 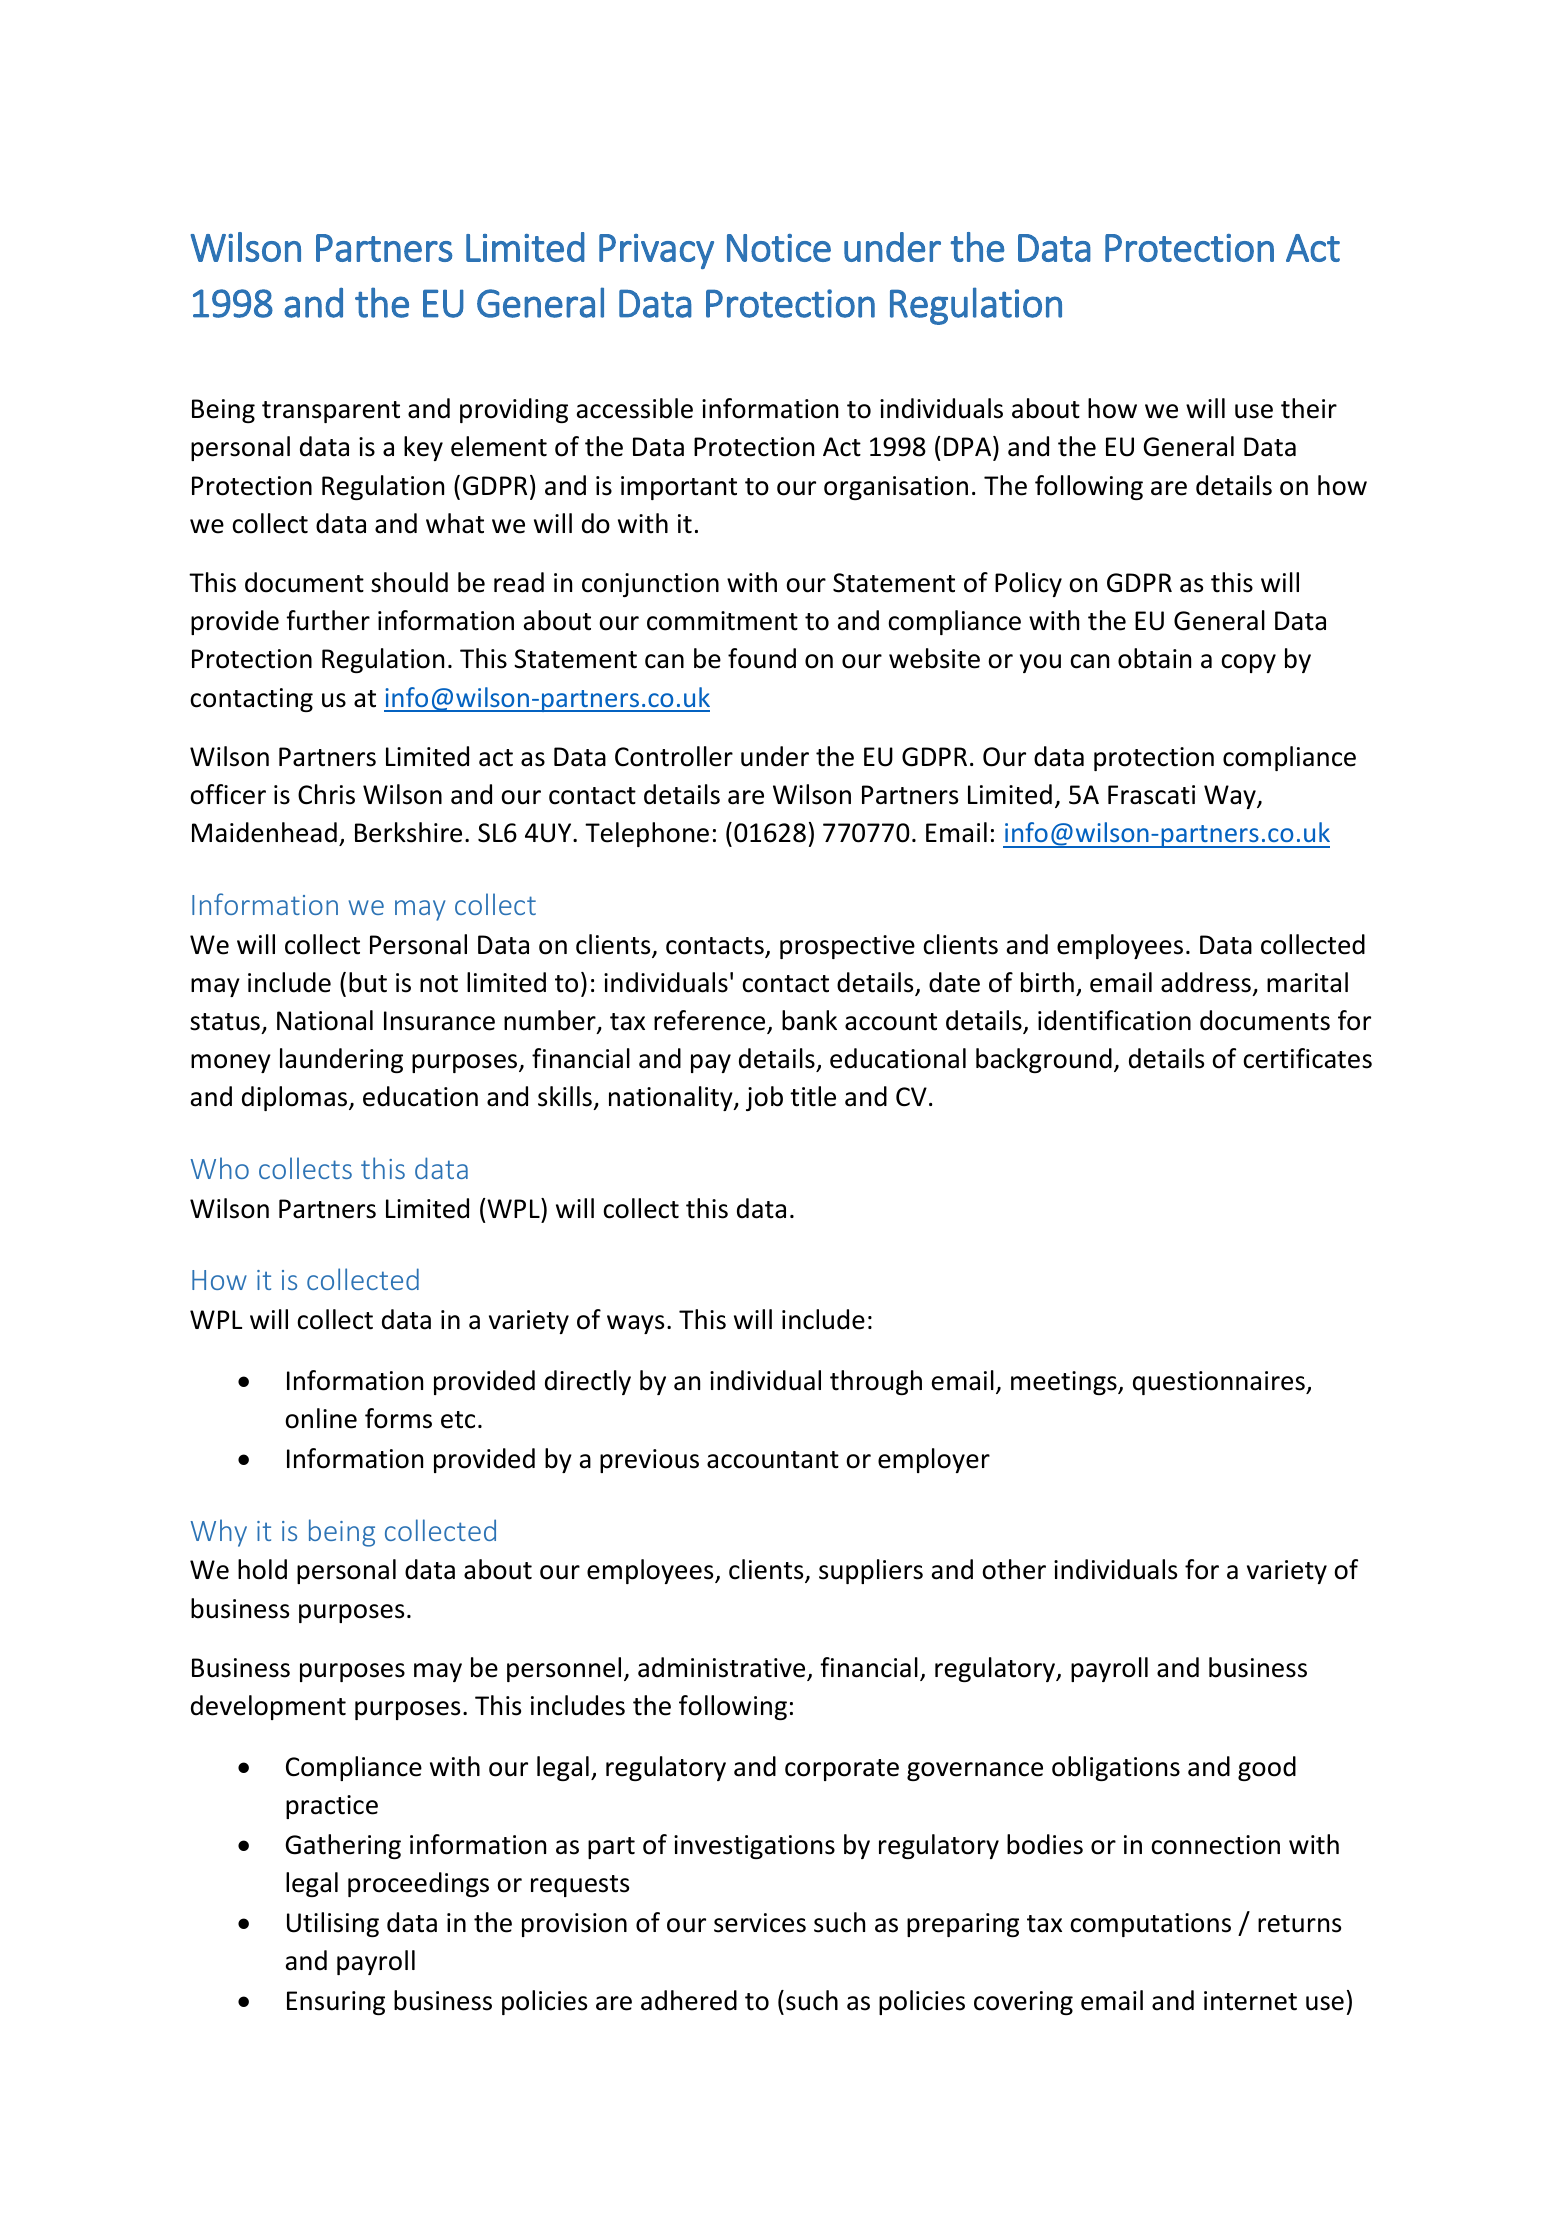 I want to click on other, so click(x=1014, y=1569).
